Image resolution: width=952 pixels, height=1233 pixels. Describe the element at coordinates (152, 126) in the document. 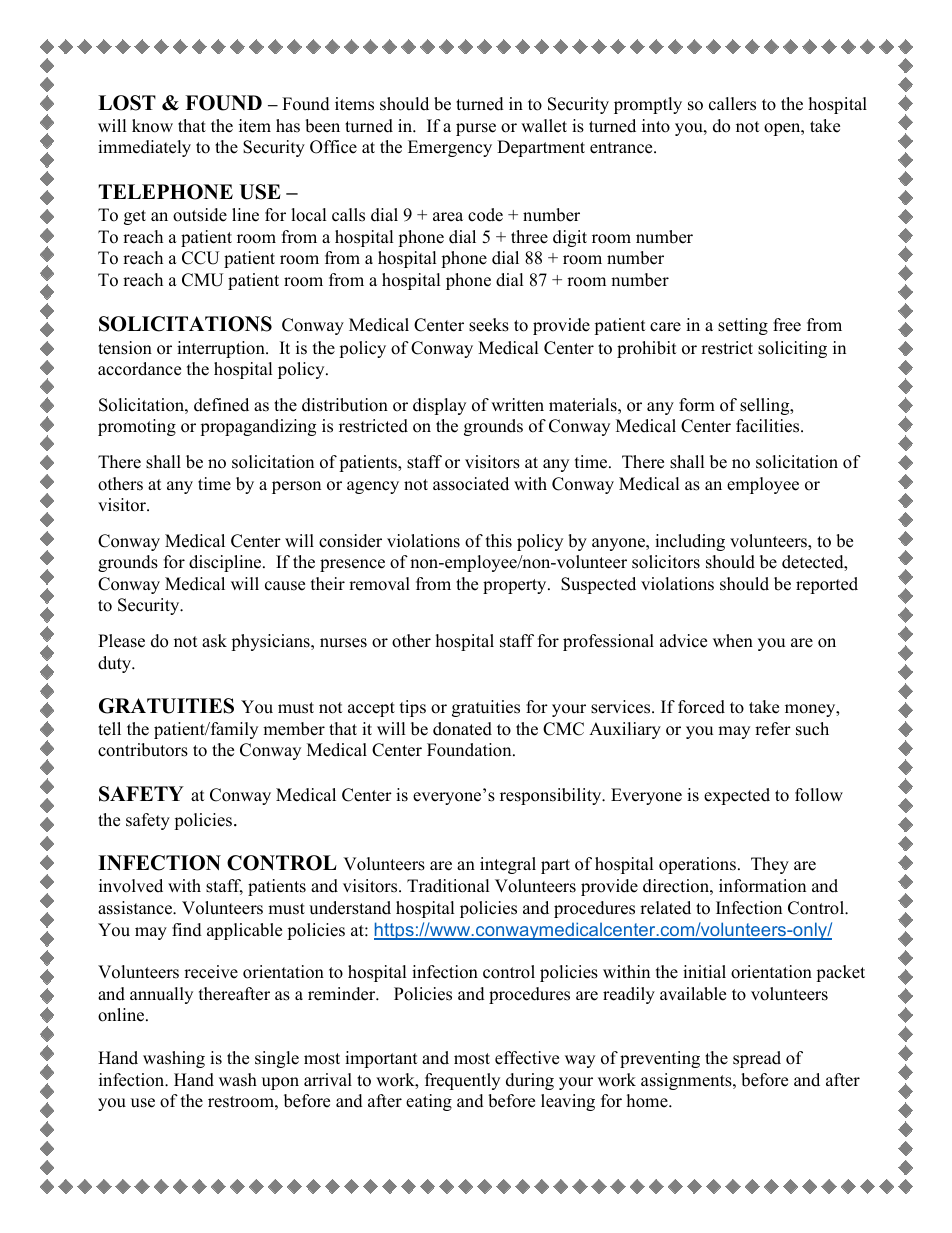

I see `know` at that location.
